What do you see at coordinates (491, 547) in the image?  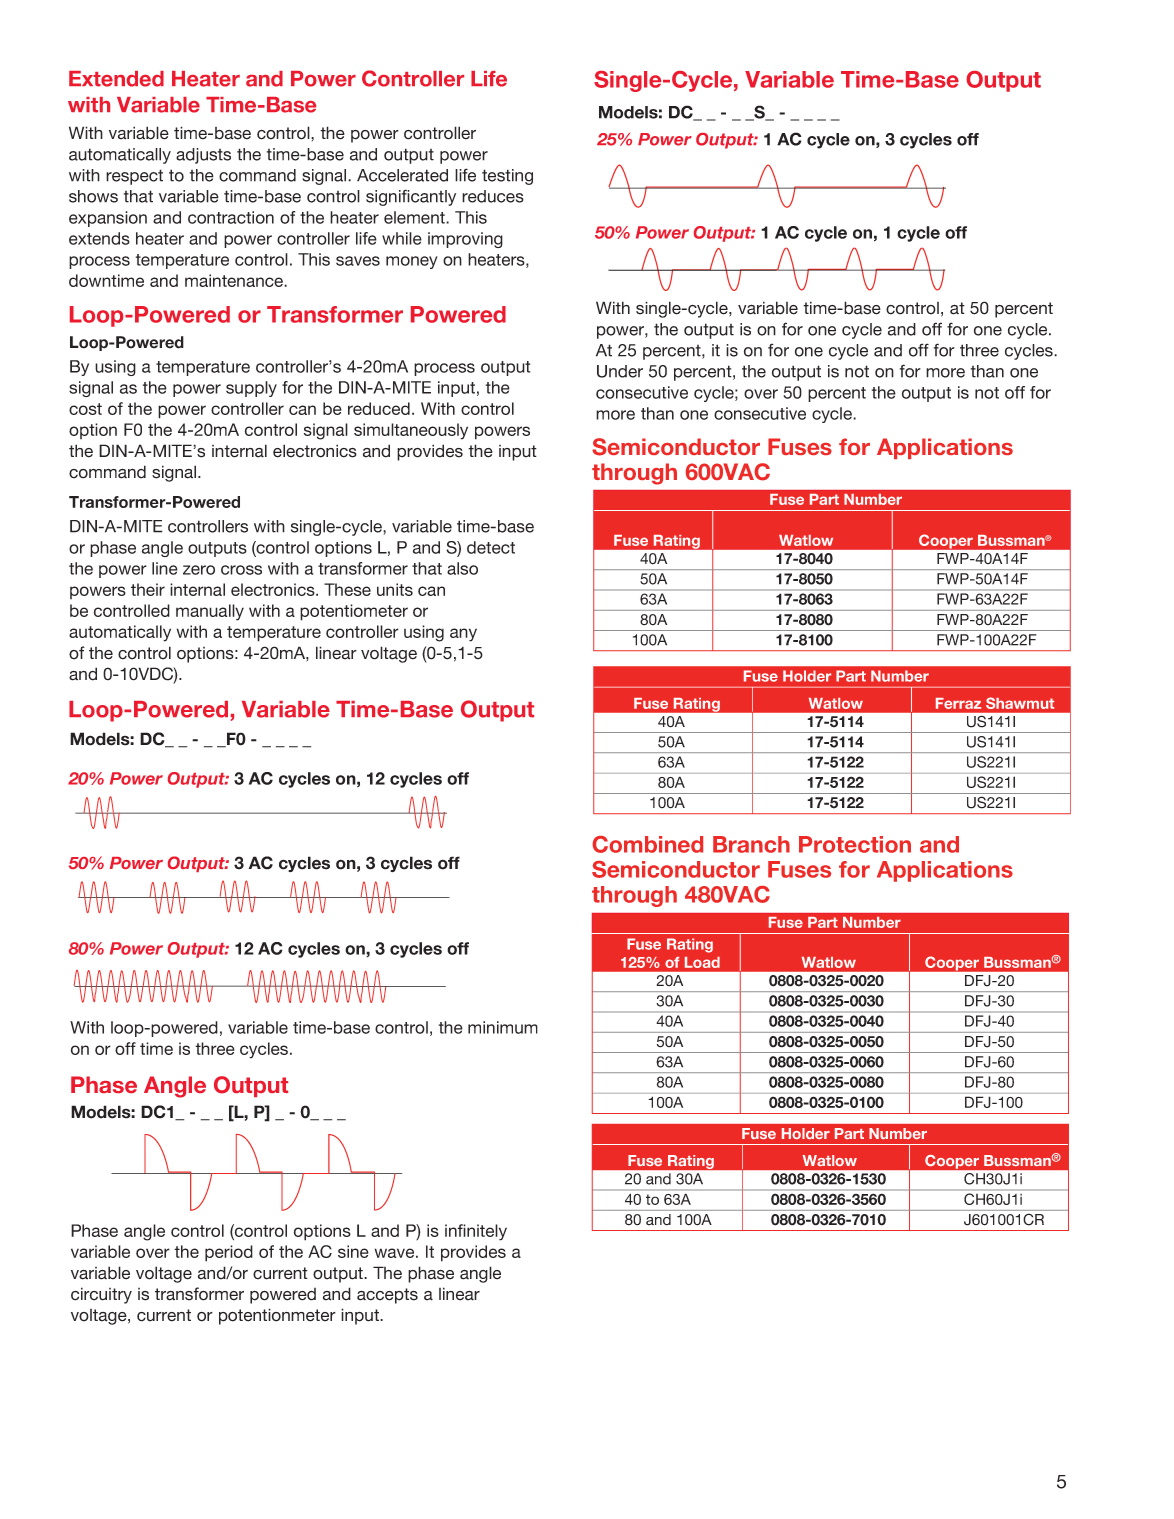 I see `detect` at bounding box center [491, 547].
